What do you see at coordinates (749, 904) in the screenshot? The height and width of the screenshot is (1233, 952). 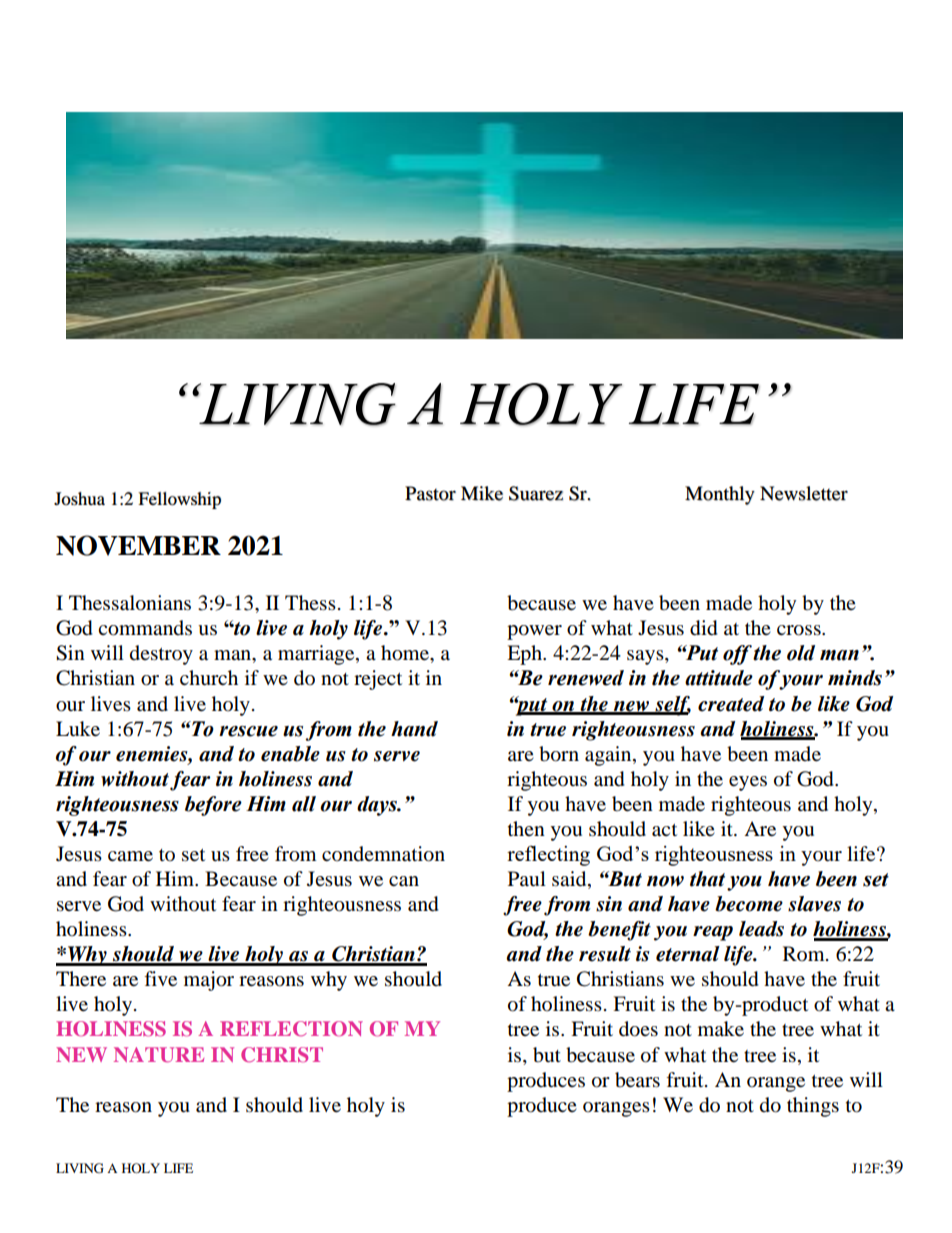 I see `become` at bounding box center [749, 904].
